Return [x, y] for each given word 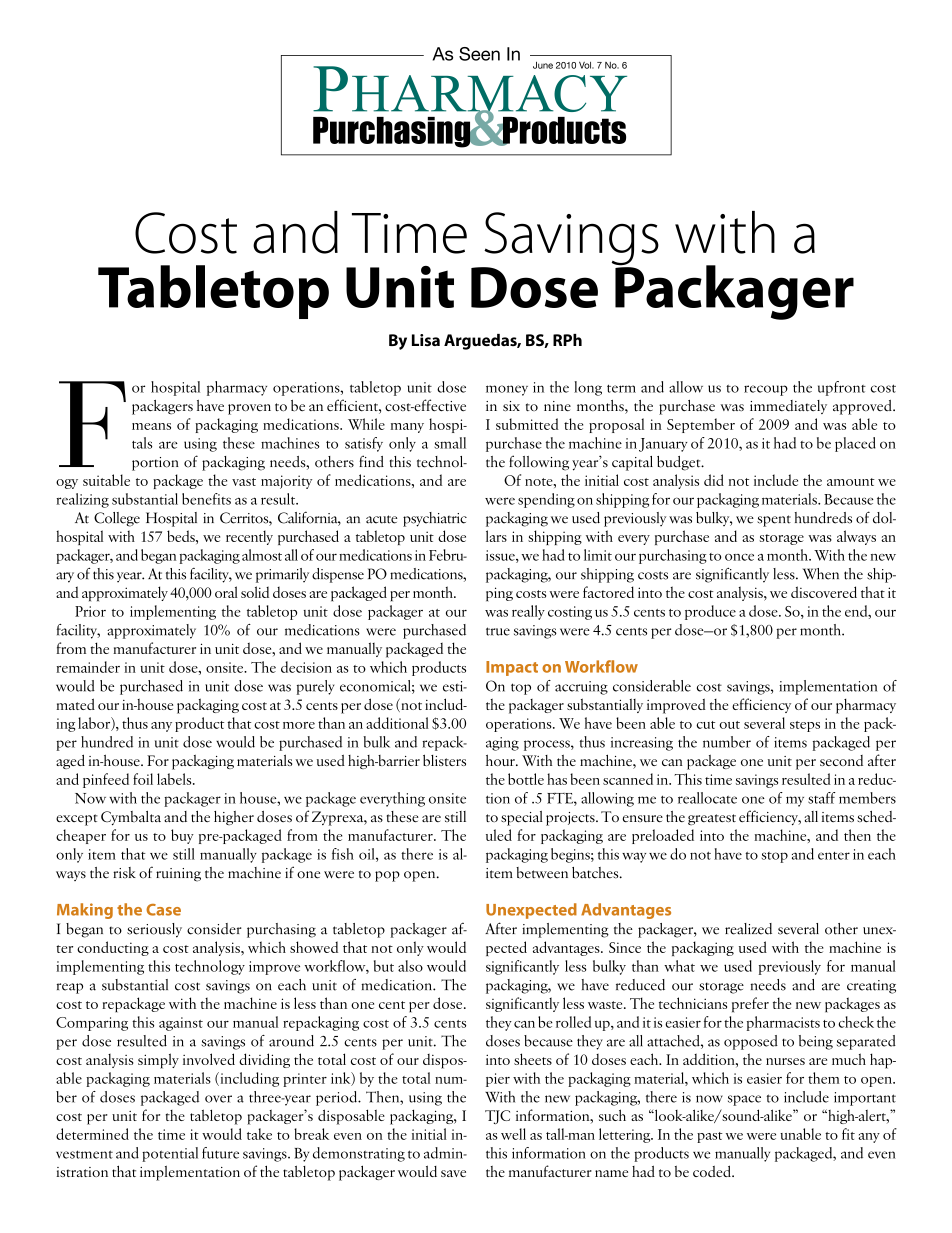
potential [170, 1154]
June [543, 65]
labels [175, 779]
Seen [479, 54]
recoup [766, 390]
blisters [444, 760]
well [513, 1134]
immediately [788, 407]
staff [822, 798]
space [744, 1100]
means [151, 426]
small [450, 443]
